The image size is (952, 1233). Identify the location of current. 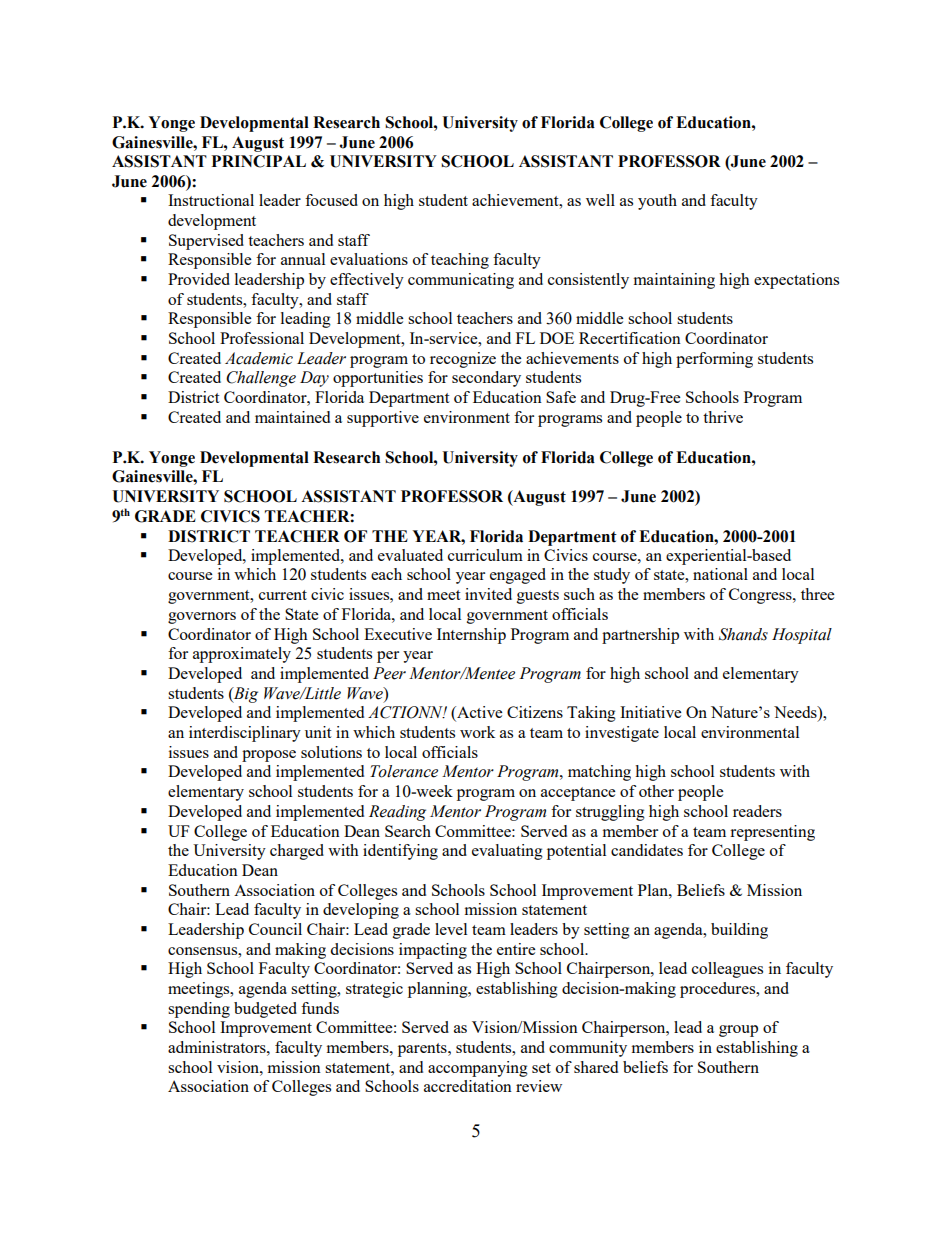
(283, 595).
